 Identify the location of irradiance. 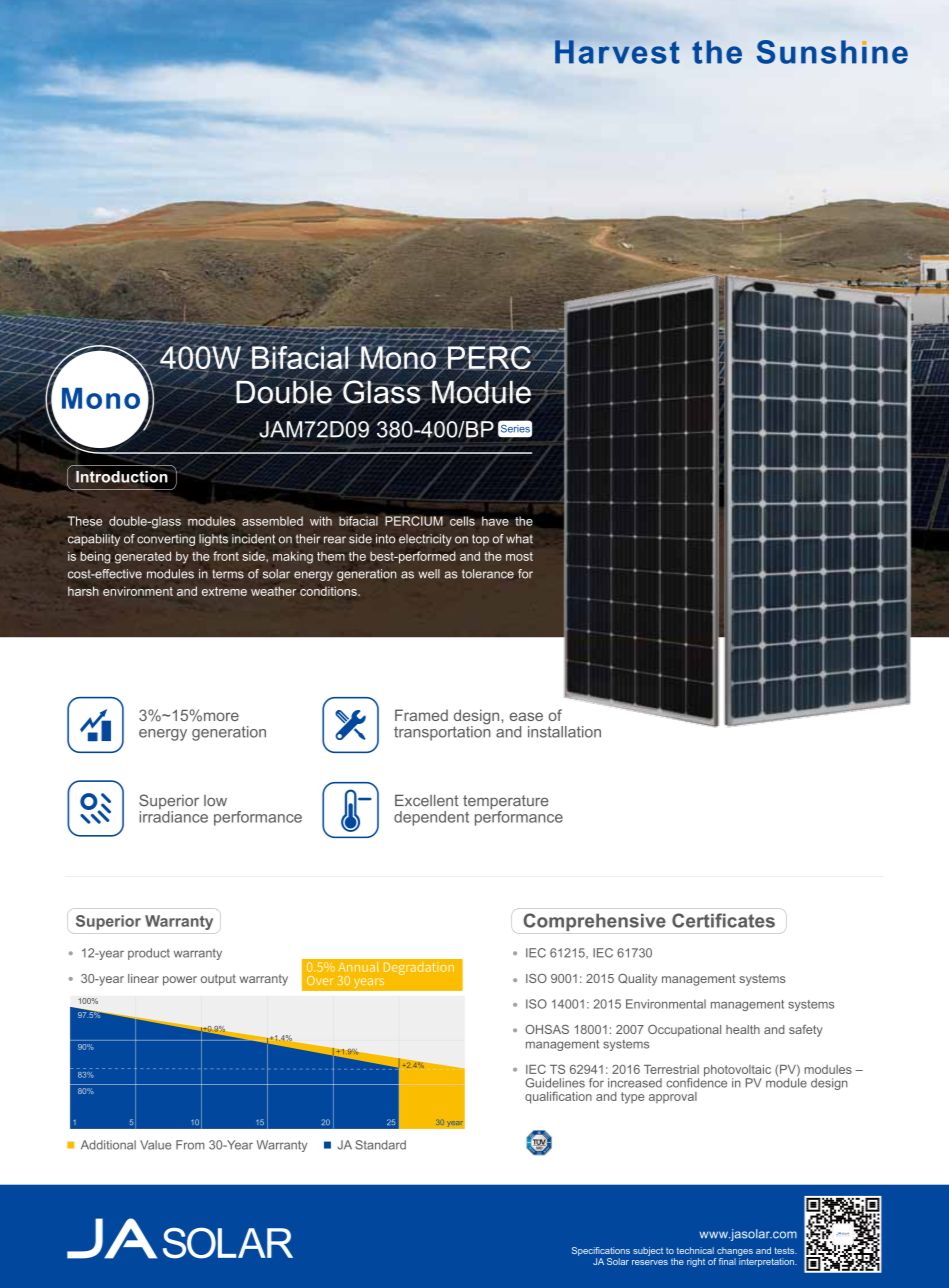
(173, 817).
